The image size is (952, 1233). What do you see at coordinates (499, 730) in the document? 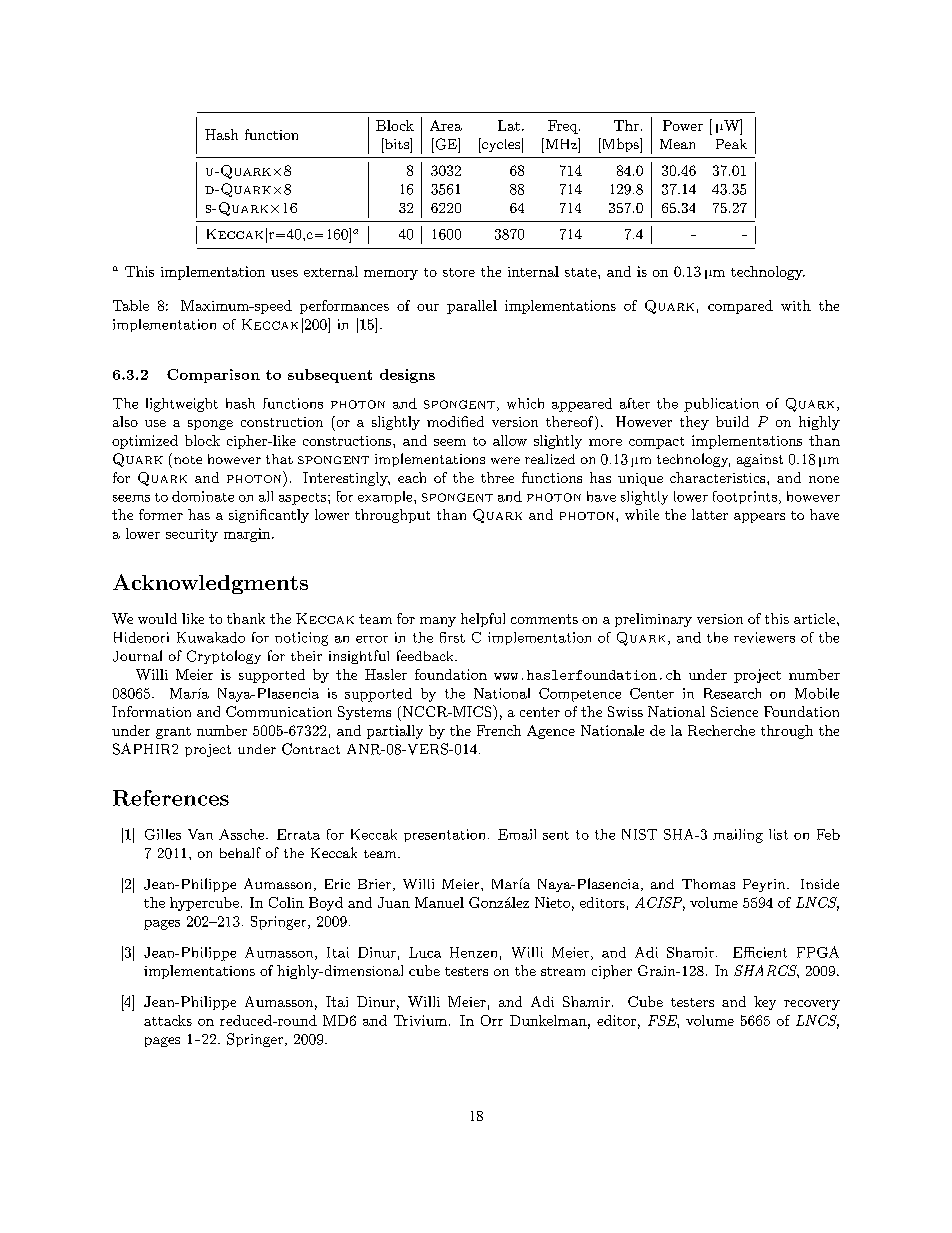
I see `French` at bounding box center [499, 730].
